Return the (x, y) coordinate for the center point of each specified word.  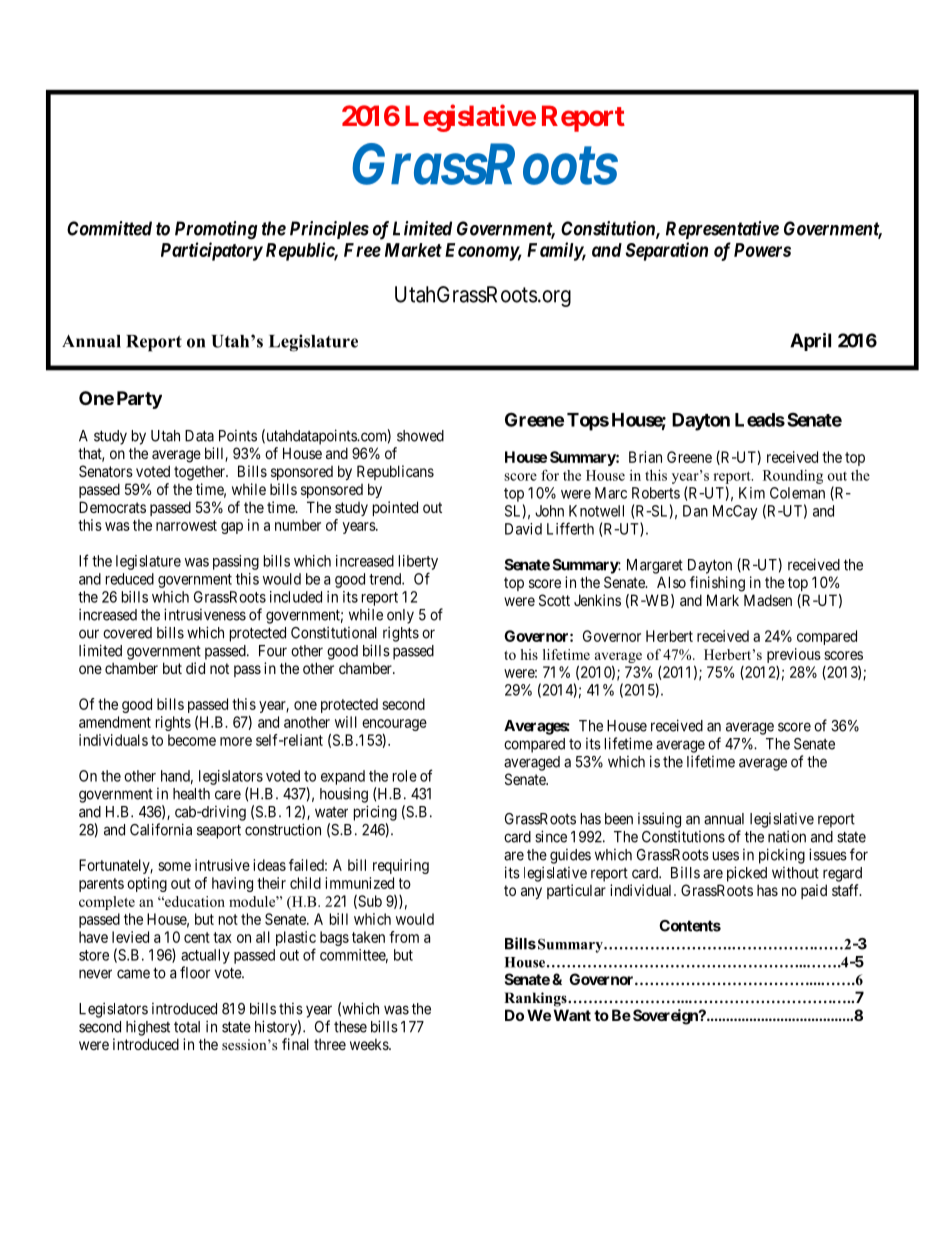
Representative (722, 230)
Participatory (212, 251)
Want (572, 1015)
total (187, 1027)
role (405, 776)
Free (362, 250)
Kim (752, 493)
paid (814, 891)
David (523, 529)
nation (787, 836)
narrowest (186, 525)
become (192, 740)
